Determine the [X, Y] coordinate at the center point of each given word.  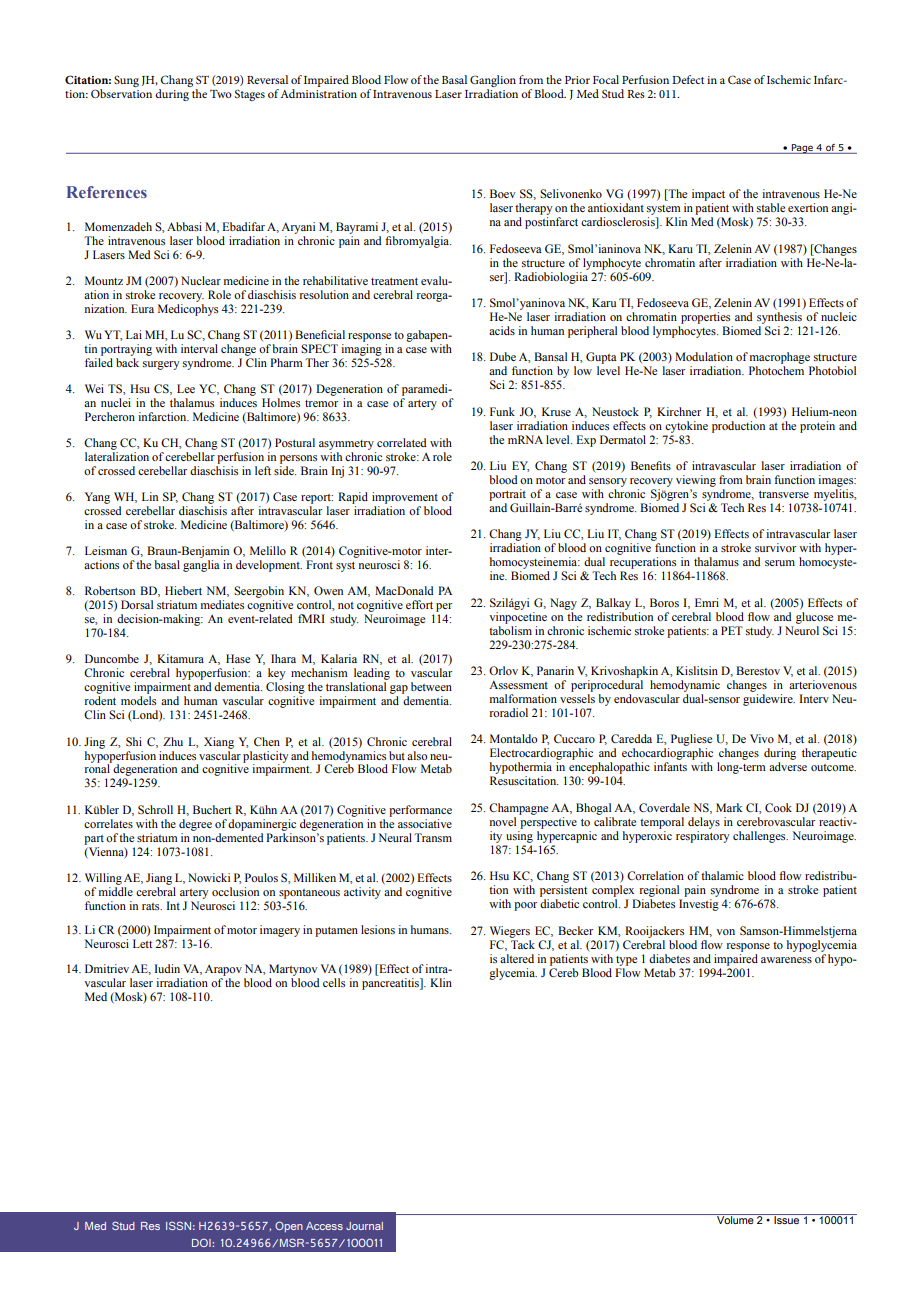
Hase [238, 658]
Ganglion [493, 81]
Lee [186, 388]
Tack [522, 943]
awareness [786, 960]
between [431, 686]
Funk [502, 411]
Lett [143, 943]
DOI [202, 1242]
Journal [364, 1226]
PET [732, 630]
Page [802, 149]
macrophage [780, 358]
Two [221, 94]
